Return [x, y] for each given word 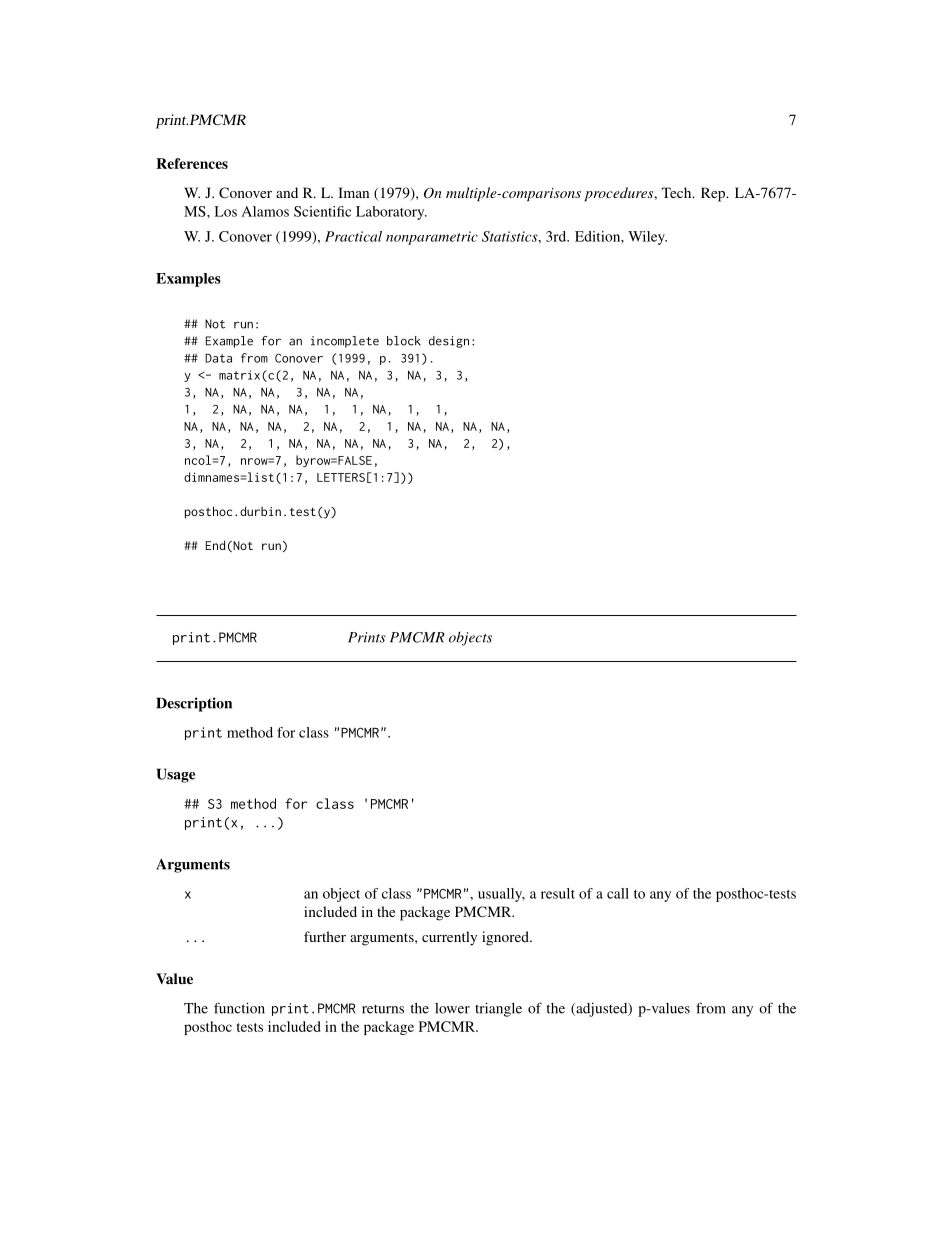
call [618, 893]
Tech [677, 192]
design [449, 342]
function [239, 1008]
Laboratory [391, 213]
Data [218, 358]
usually [501, 895]
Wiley [647, 238]
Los [226, 211]
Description [194, 704]
